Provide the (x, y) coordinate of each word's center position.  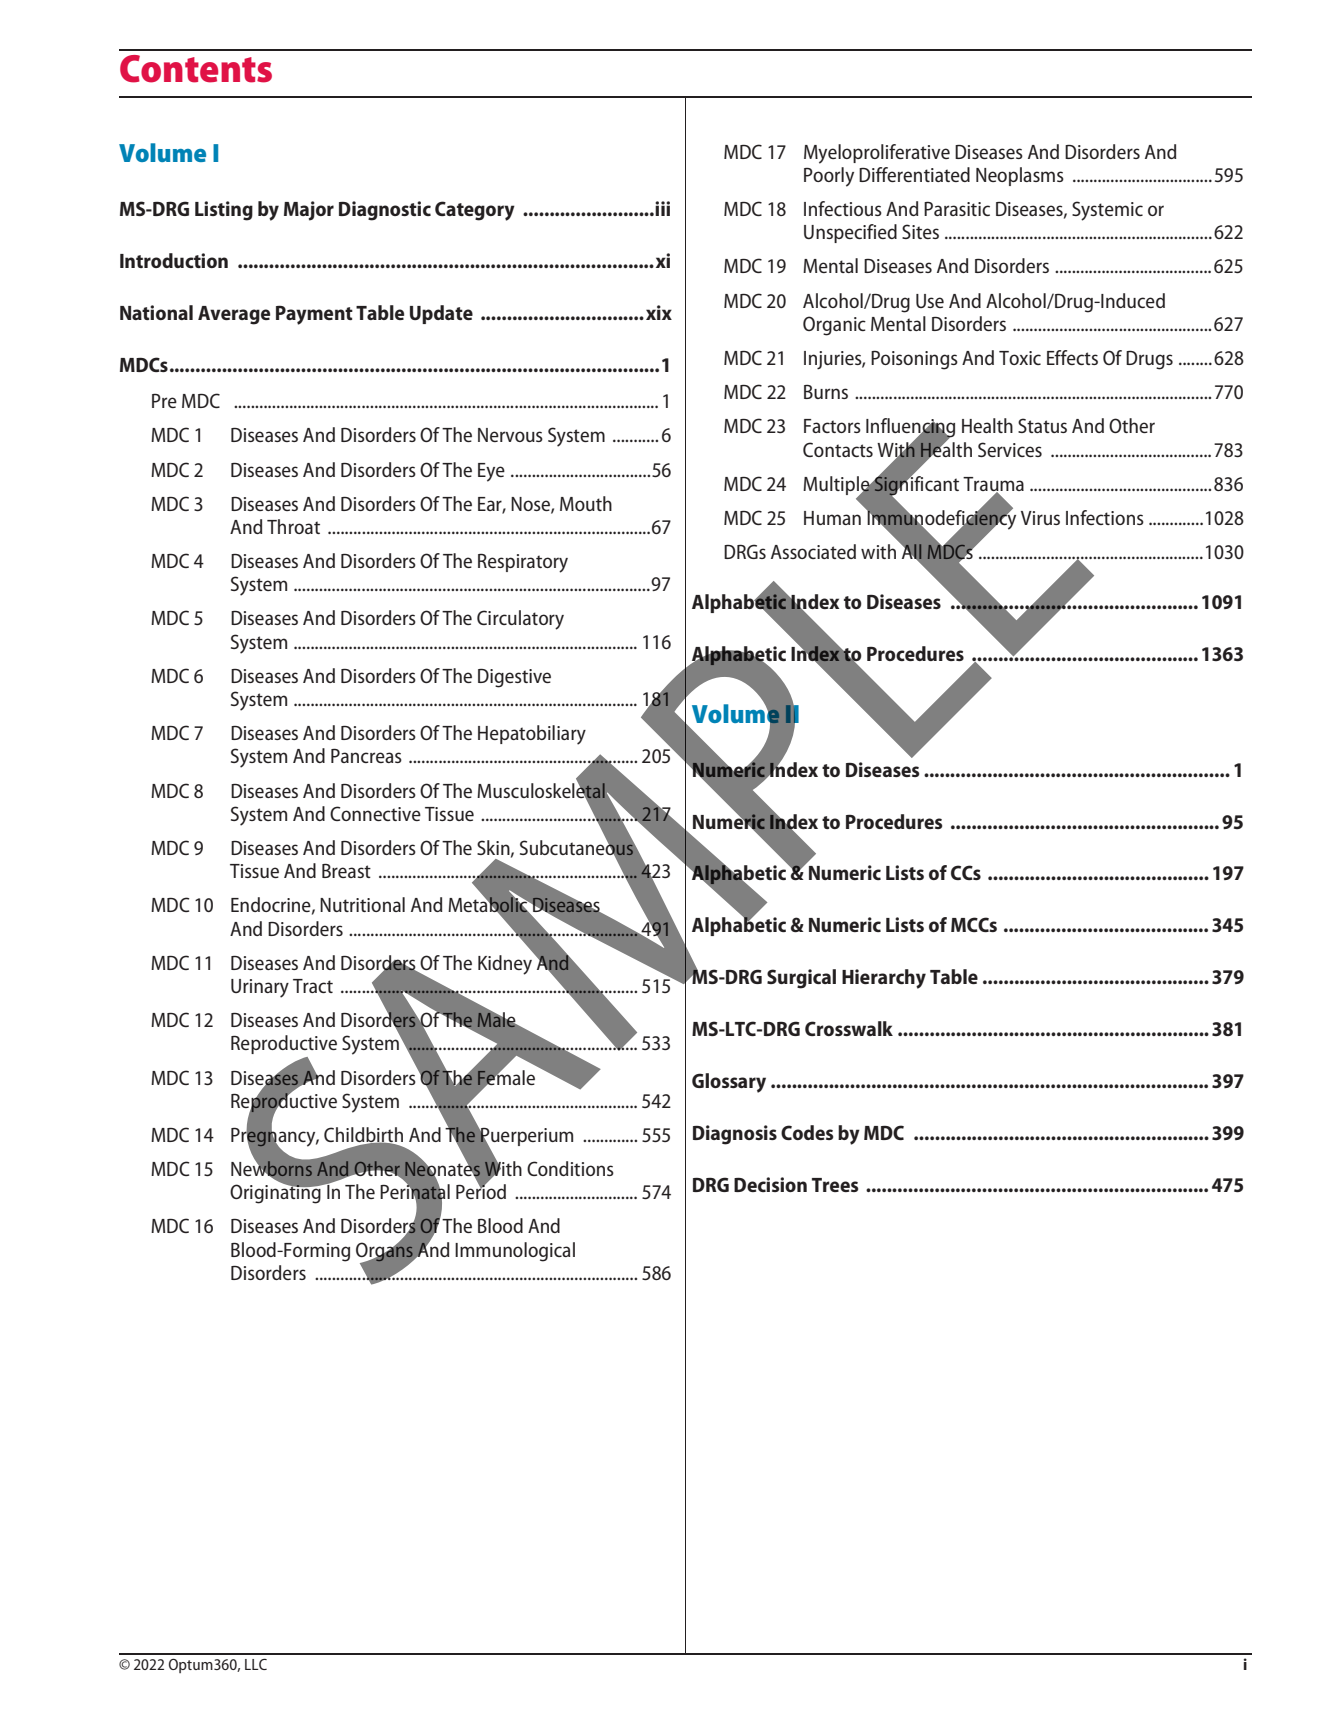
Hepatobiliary (532, 735)
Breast (346, 871)
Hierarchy (884, 979)
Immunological (515, 1252)
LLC (256, 1664)
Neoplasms (1020, 176)
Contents (196, 69)
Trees (835, 1185)
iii (662, 208)
